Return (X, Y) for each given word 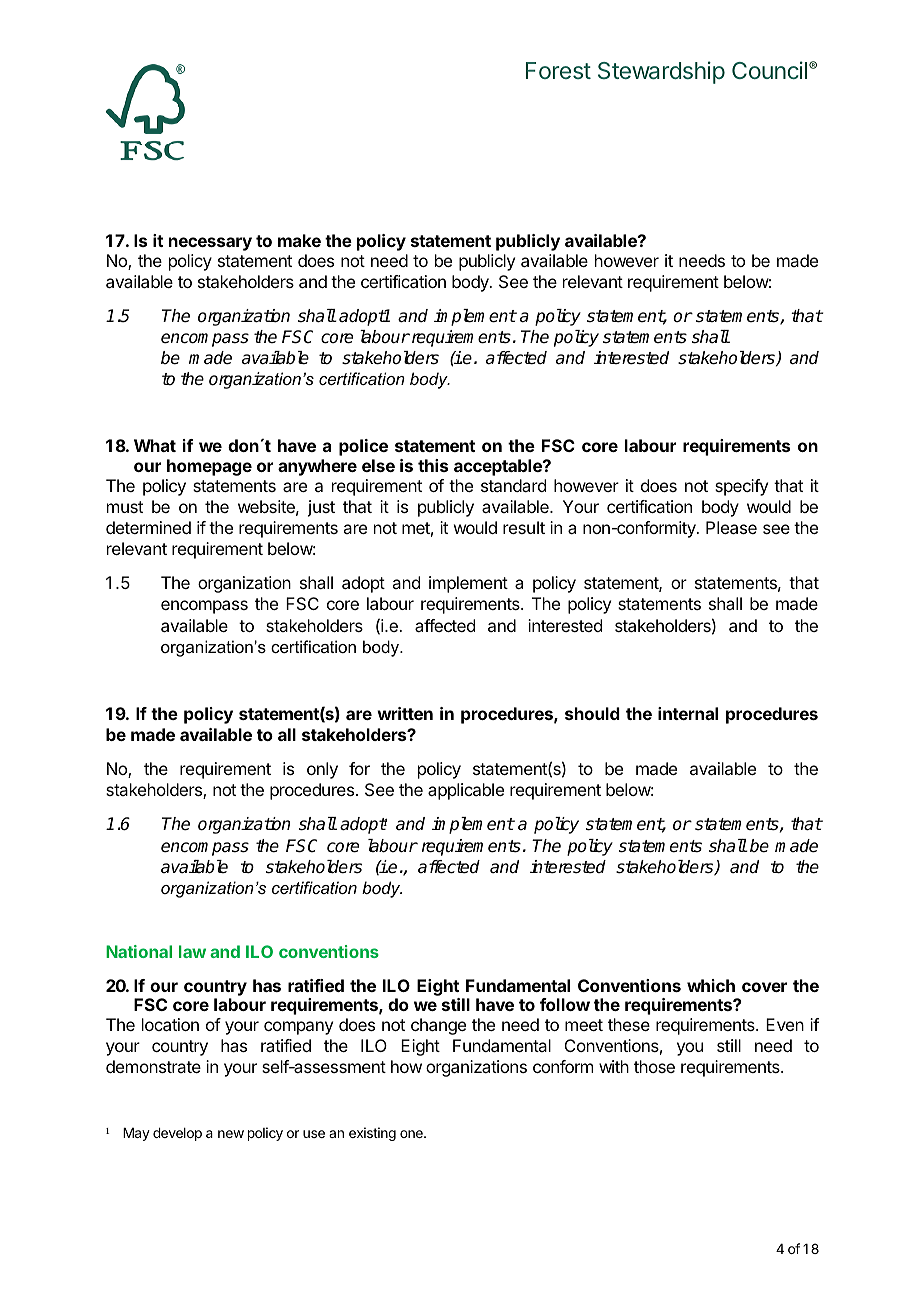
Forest (558, 70)
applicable (466, 791)
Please (731, 527)
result (524, 527)
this (433, 465)
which (711, 985)
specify (741, 487)
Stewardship (661, 72)
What (155, 445)
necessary (210, 244)
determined (148, 527)
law (192, 951)
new (231, 1134)
